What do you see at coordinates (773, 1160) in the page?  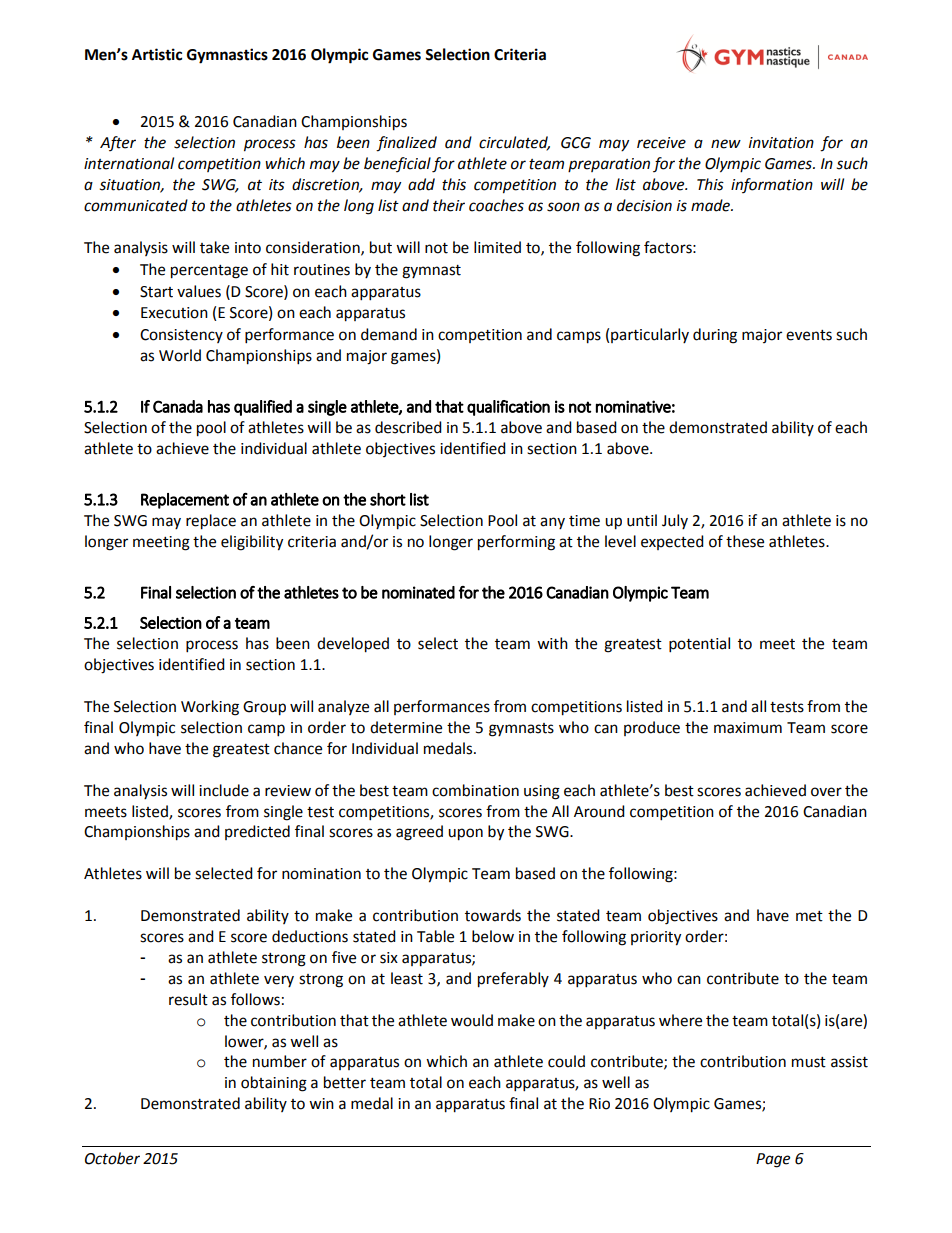 I see `Page` at bounding box center [773, 1160].
